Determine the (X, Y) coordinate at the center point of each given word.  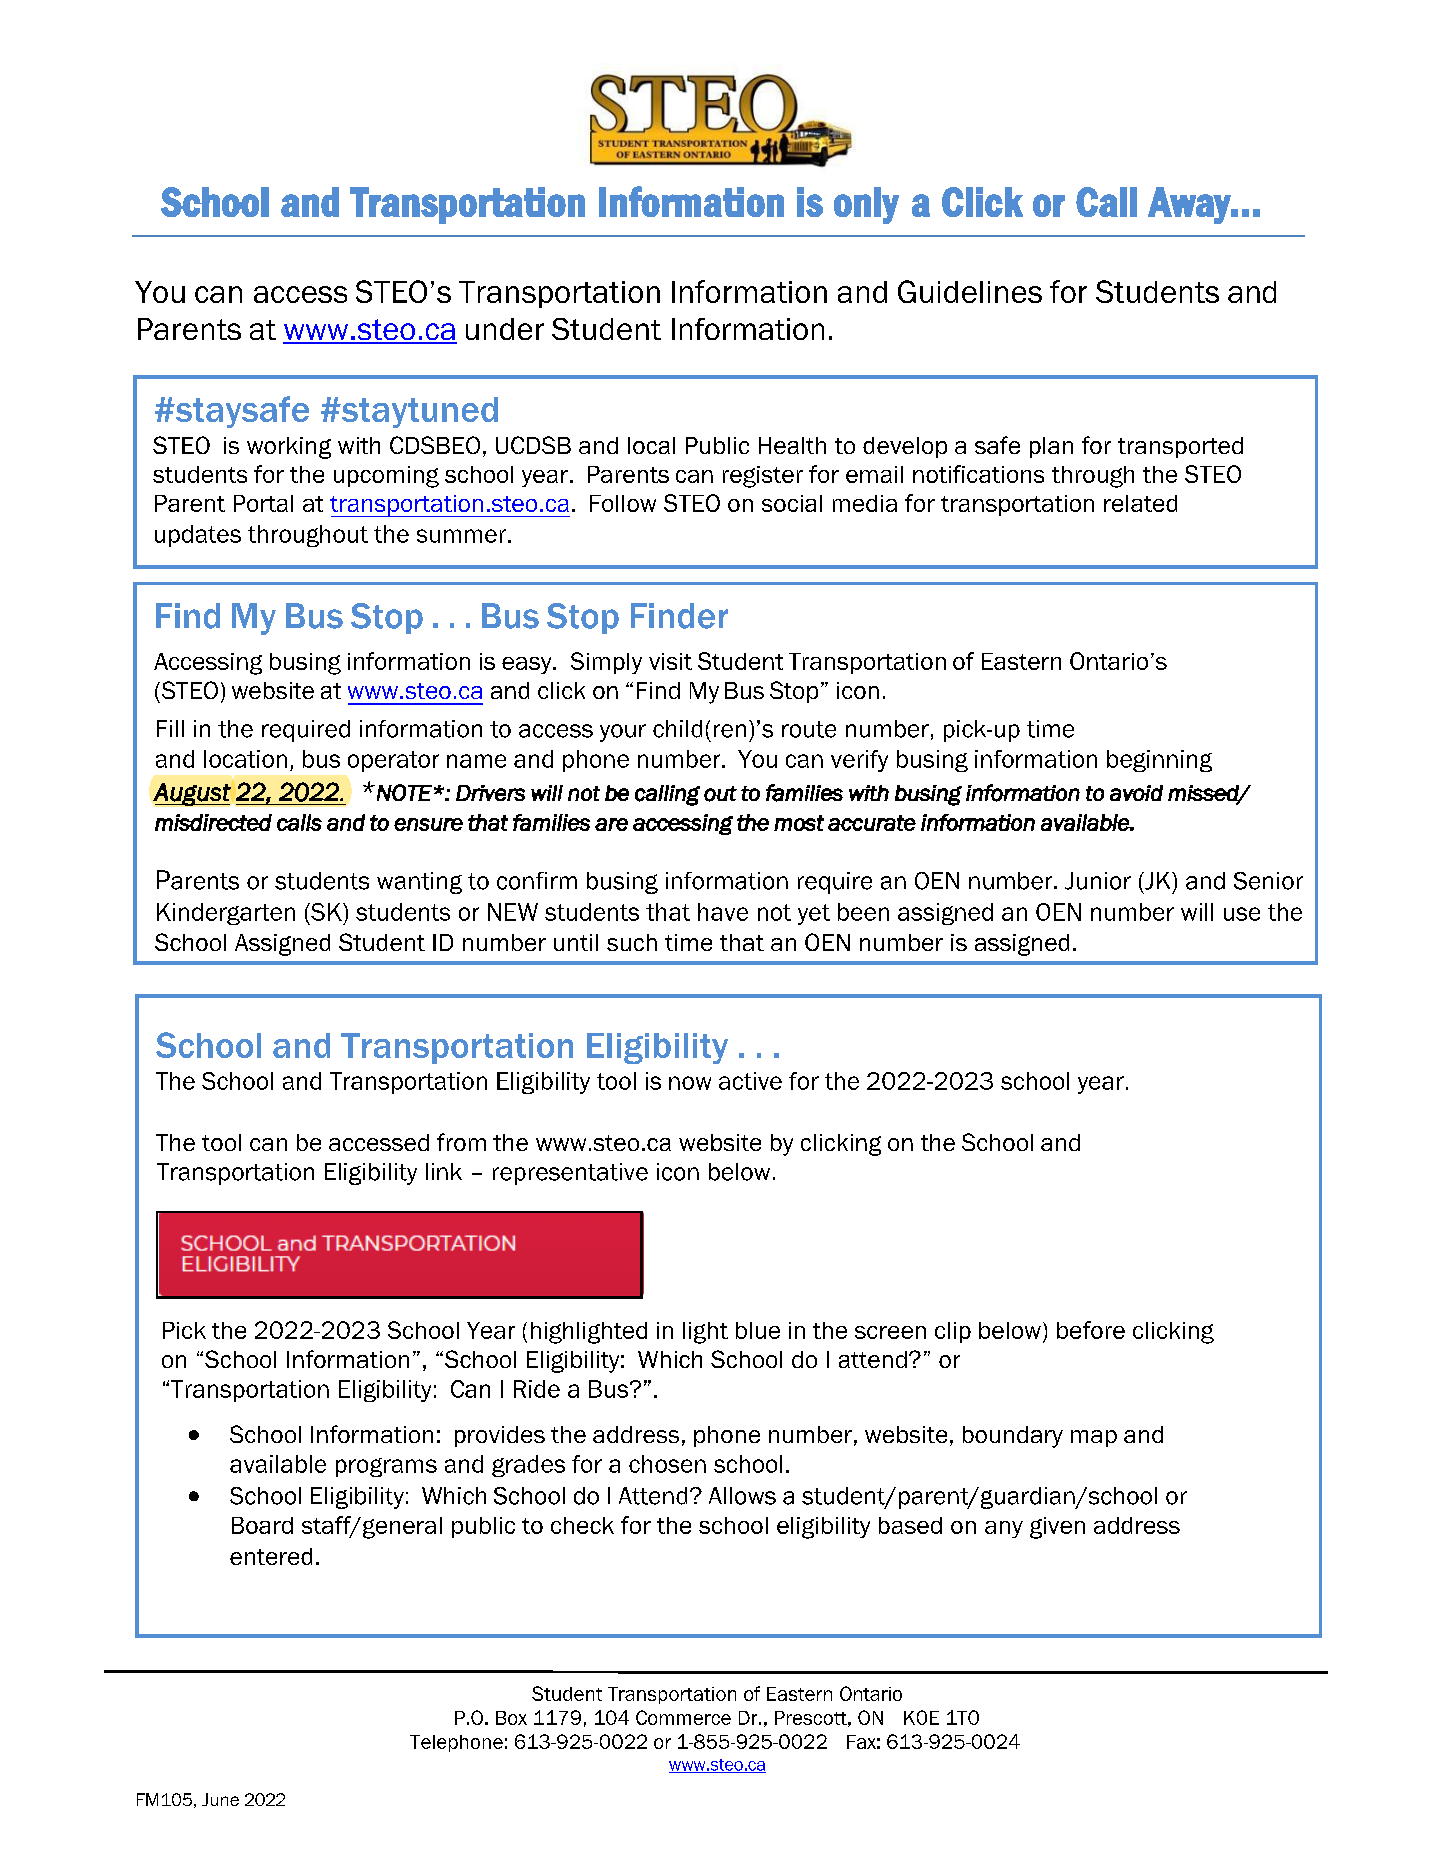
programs (386, 1467)
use (1242, 914)
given (1057, 1528)
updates (198, 536)
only (866, 205)
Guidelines (970, 291)
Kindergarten (226, 914)
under (505, 329)
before (1091, 1330)
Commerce (683, 1717)
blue (758, 1330)
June (220, 1799)
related (1140, 503)
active (750, 1081)
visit (670, 661)
